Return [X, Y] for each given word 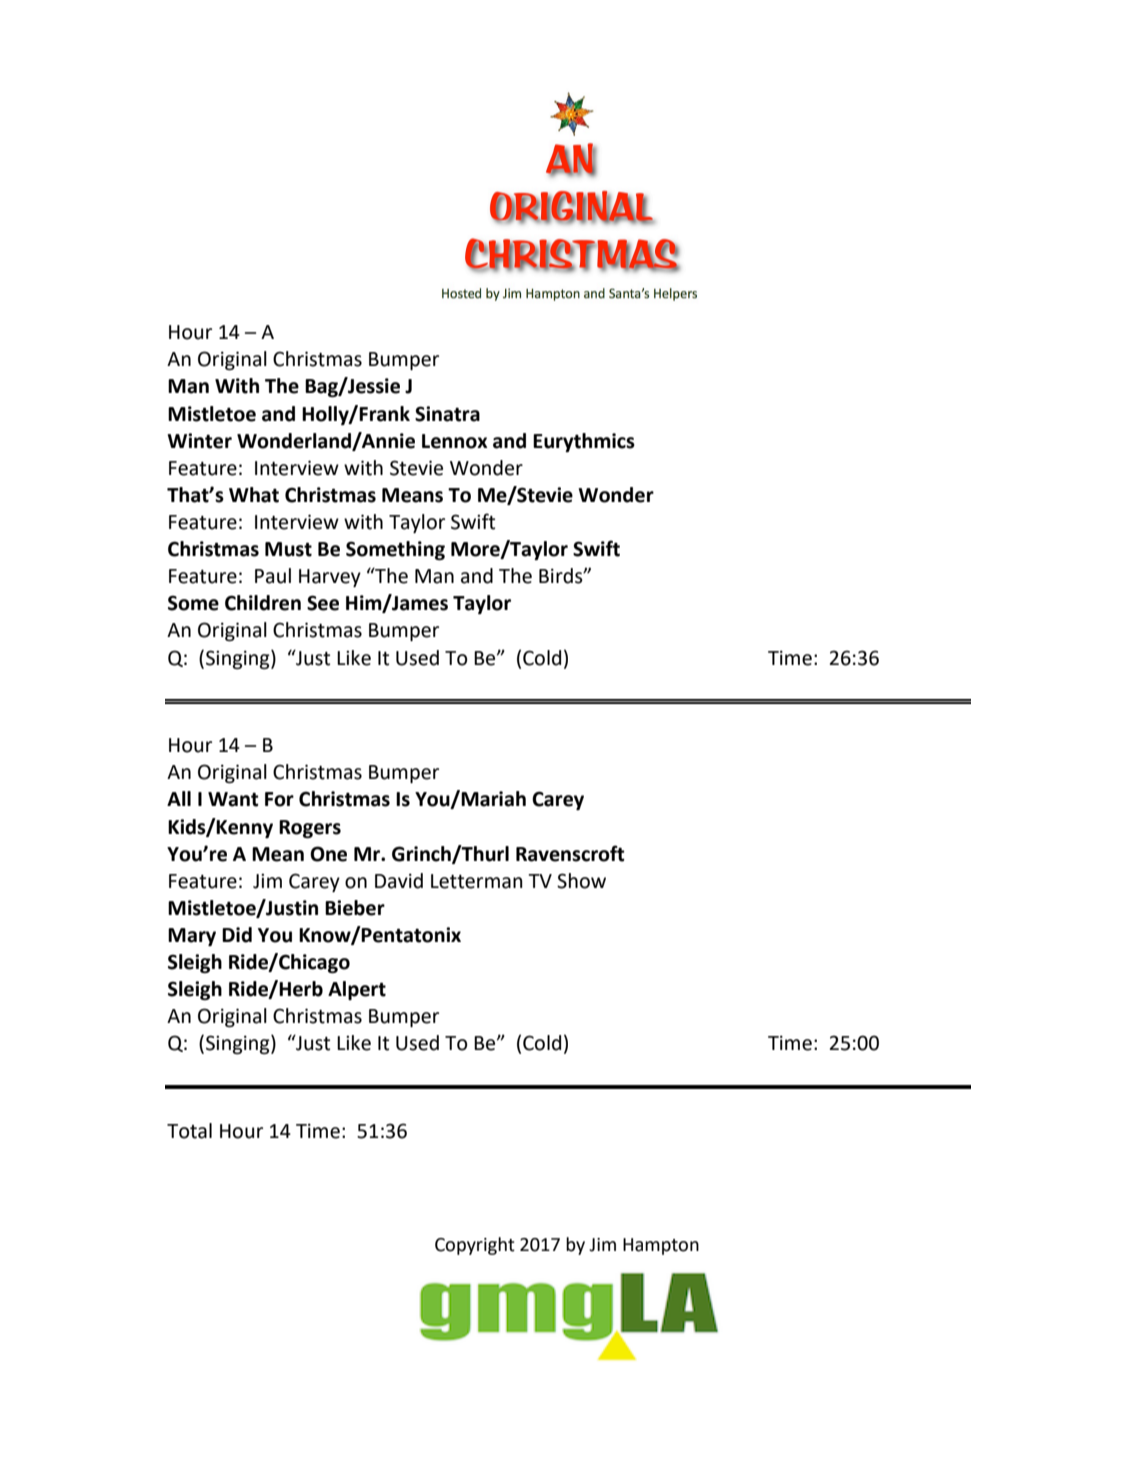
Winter [199, 441]
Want [233, 799]
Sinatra [447, 414]
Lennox [455, 441]
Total [189, 1131]
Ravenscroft [570, 853]
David [399, 881]
